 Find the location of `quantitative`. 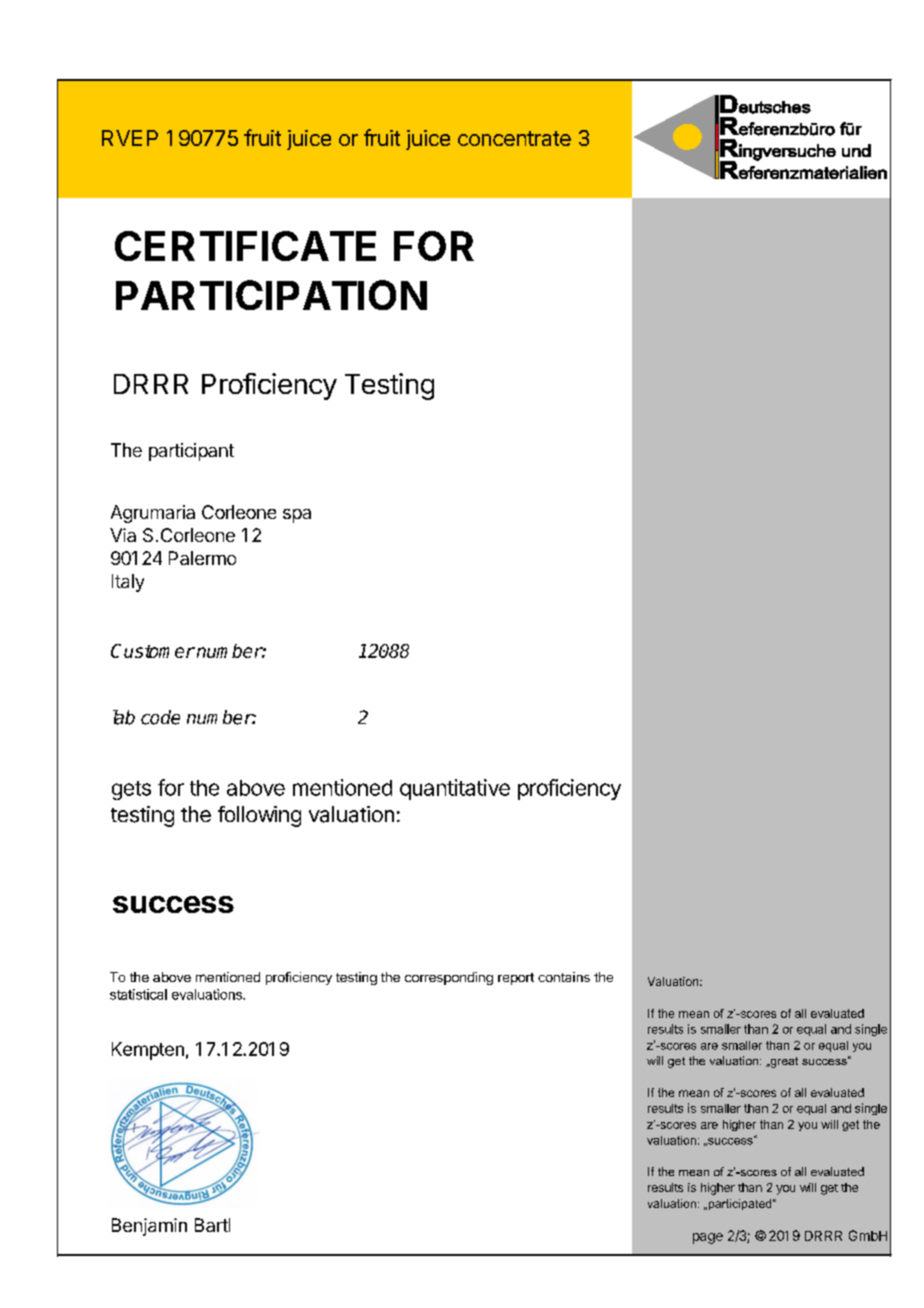

quantitative is located at coordinates (455, 789).
